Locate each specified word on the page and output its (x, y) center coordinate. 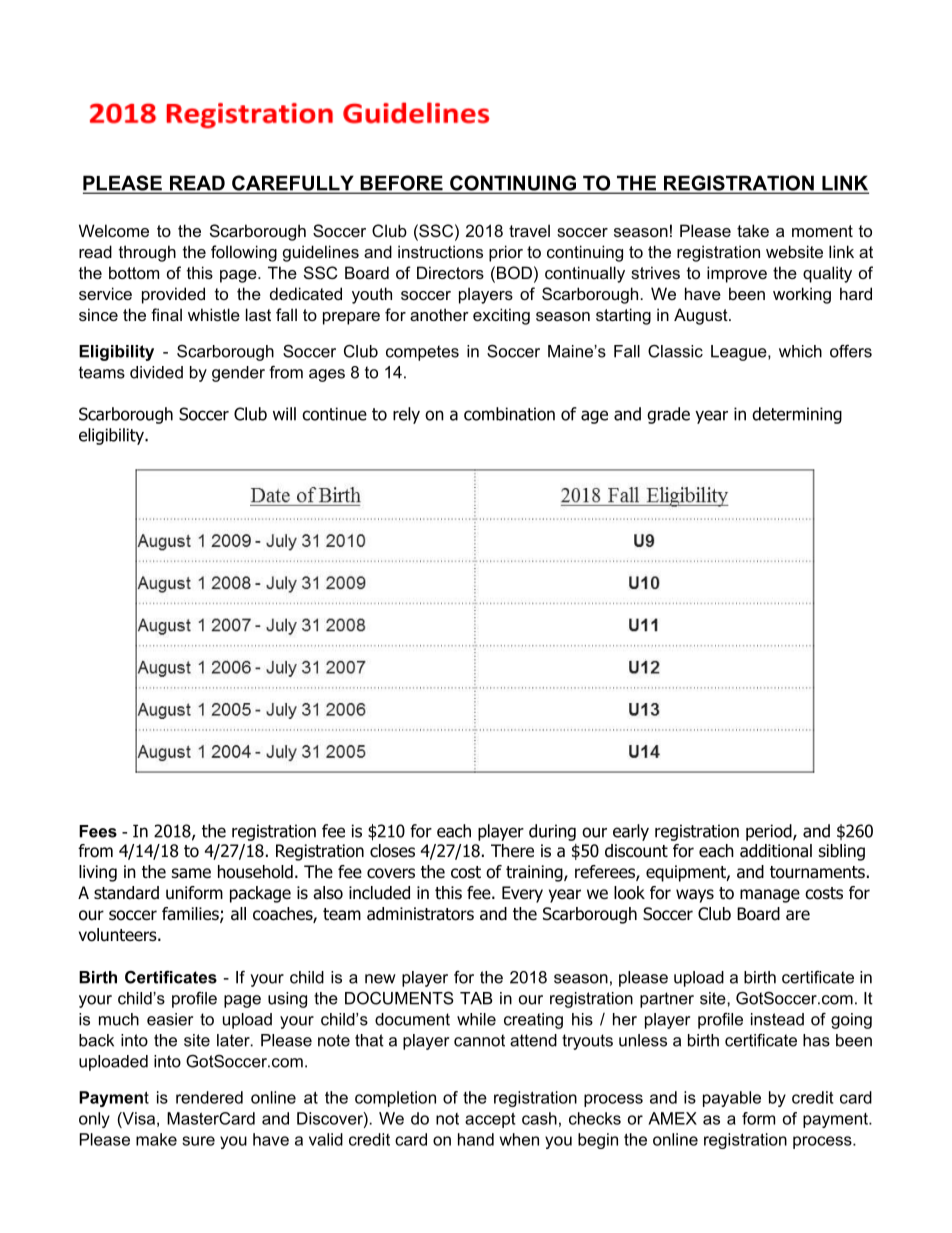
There (512, 851)
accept (490, 1120)
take (753, 230)
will (284, 414)
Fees (98, 831)
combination (509, 414)
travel (529, 230)
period (770, 832)
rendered (209, 1097)
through (147, 253)
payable (732, 1099)
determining (797, 415)
